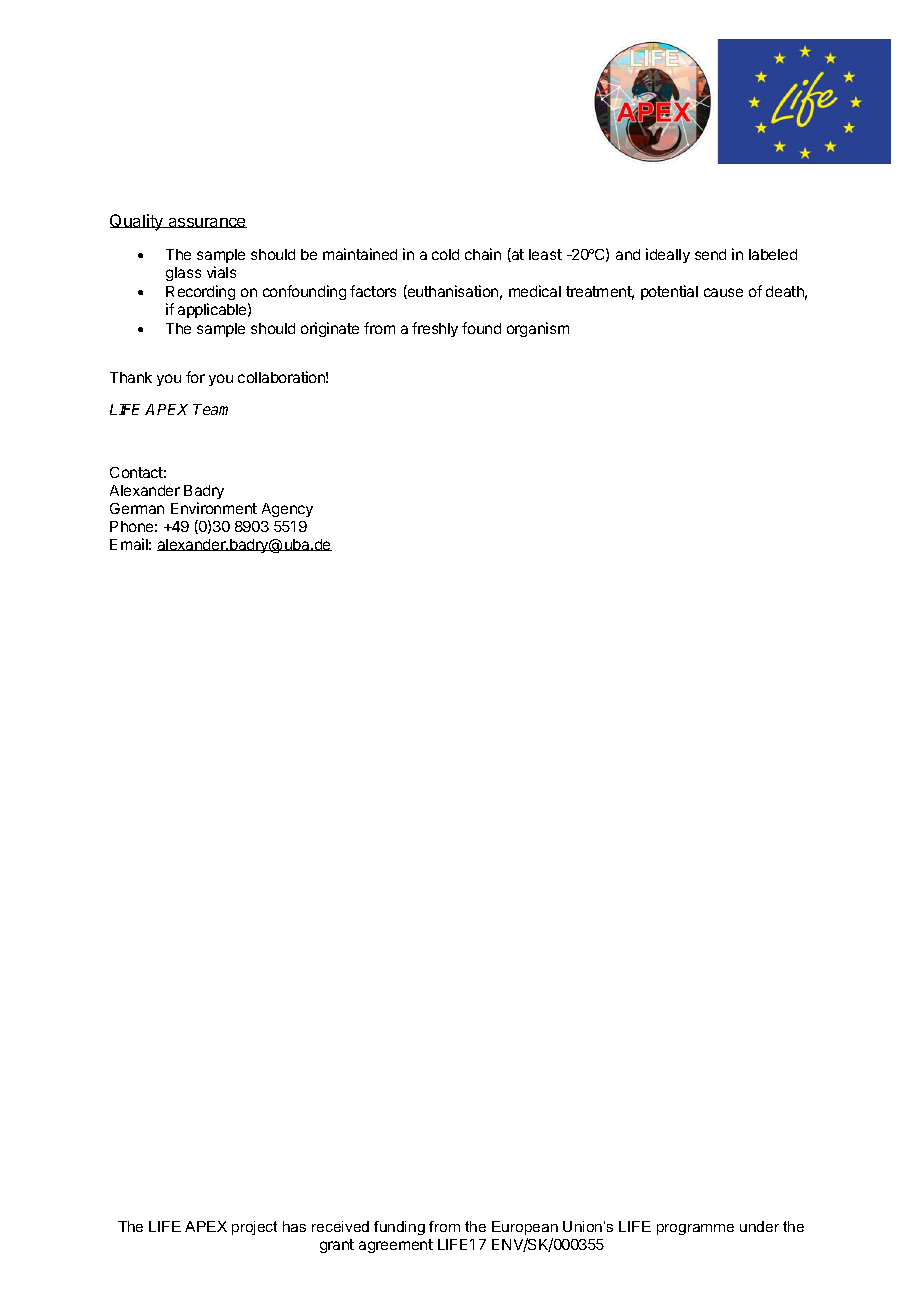 This image has height=1308, width=924. What do you see at coordinates (445, 254) in the image?
I see `cold` at bounding box center [445, 254].
